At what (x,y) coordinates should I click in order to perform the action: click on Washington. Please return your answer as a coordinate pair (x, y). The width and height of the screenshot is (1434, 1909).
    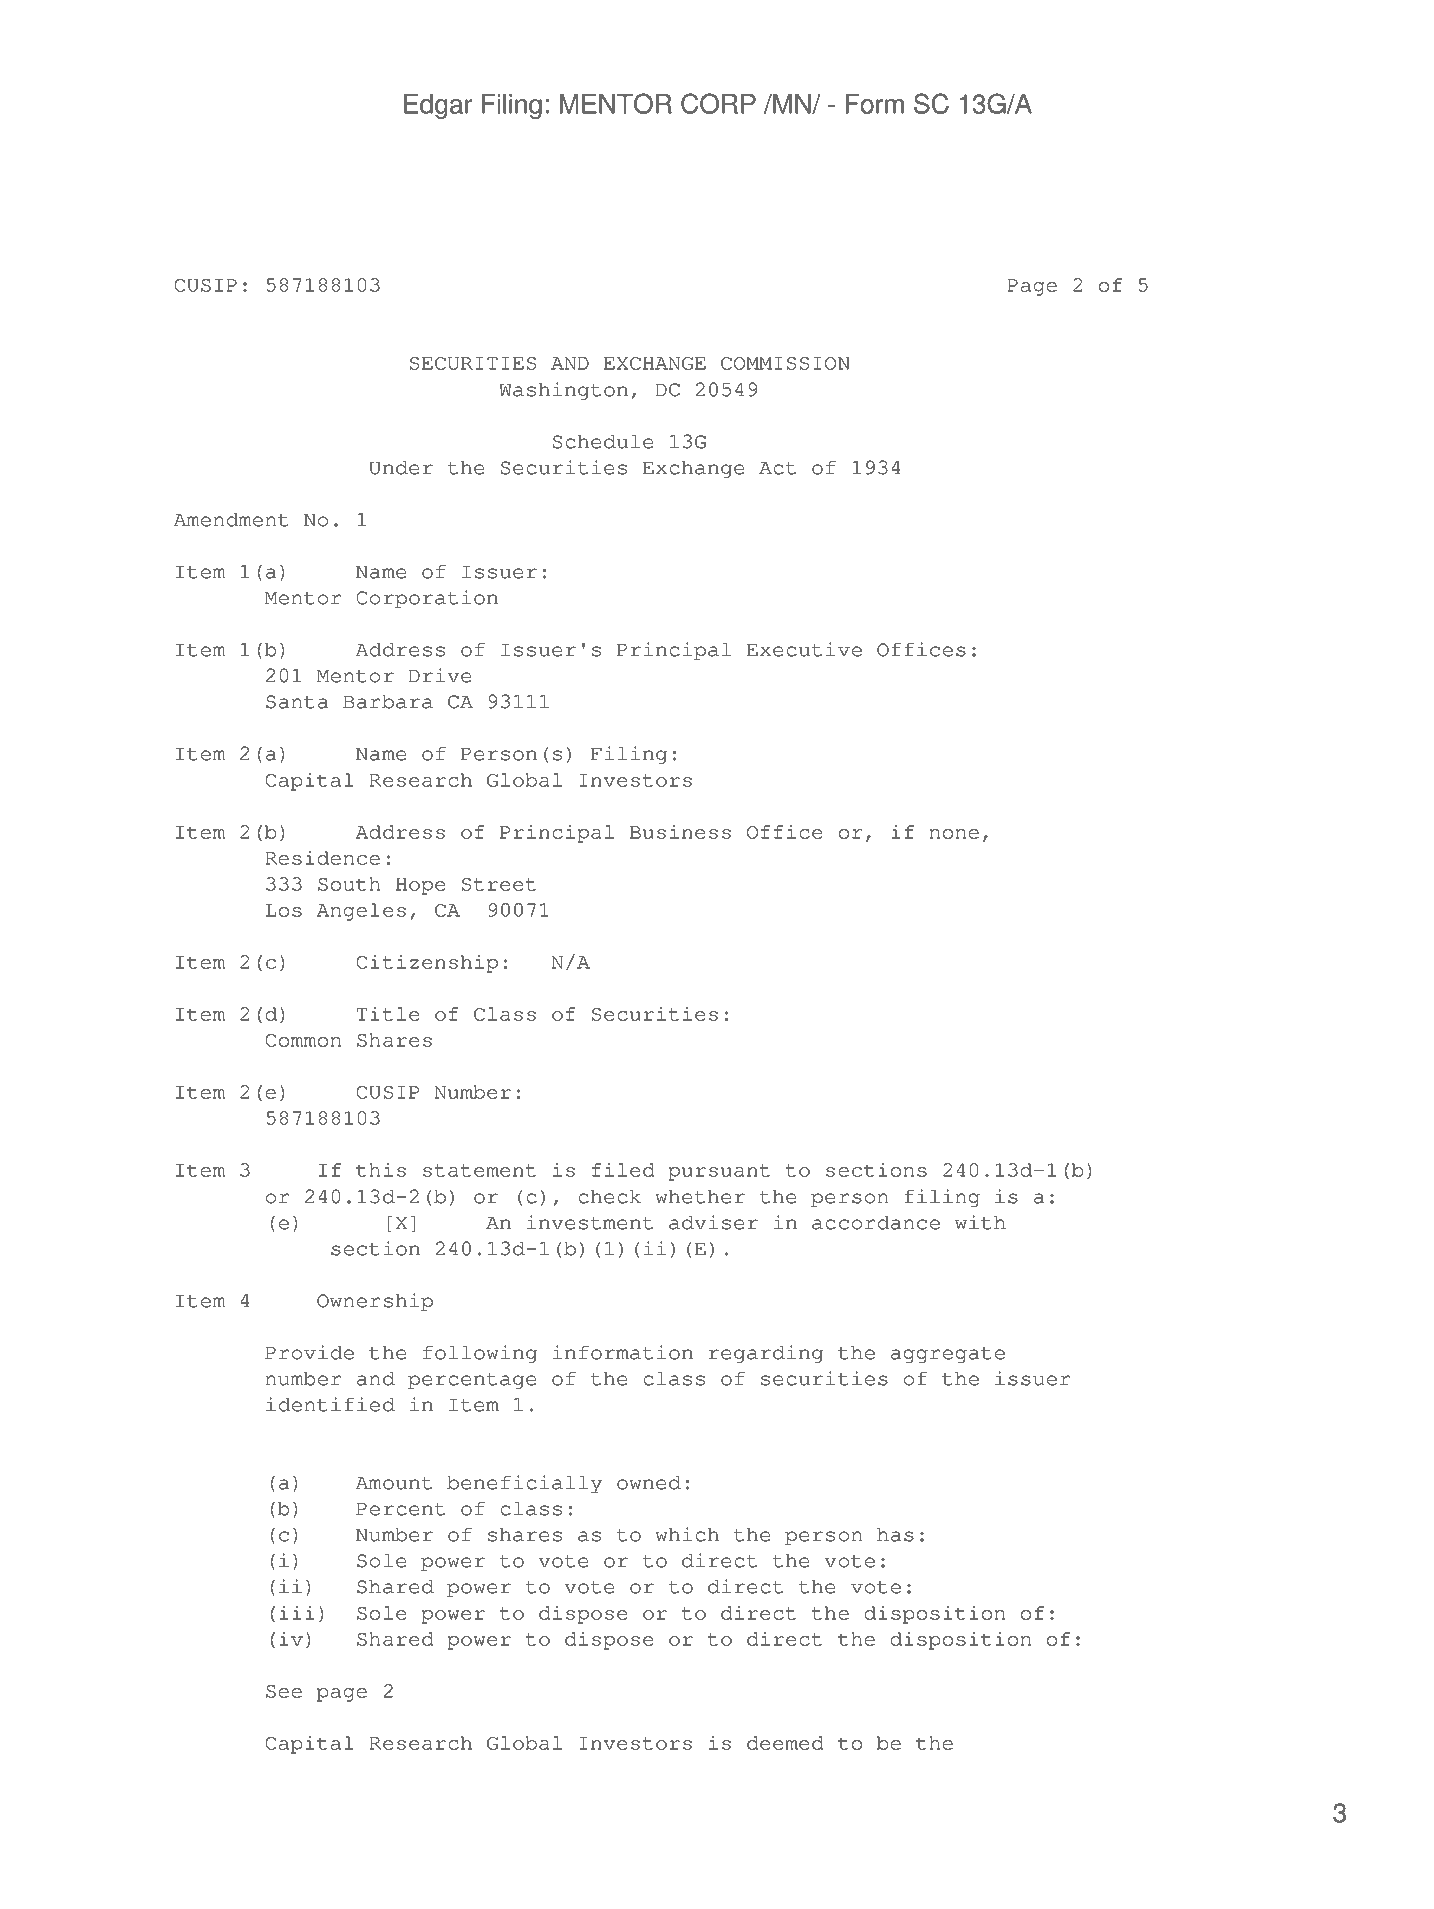
    Looking at the image, I should click on (563, 391).
